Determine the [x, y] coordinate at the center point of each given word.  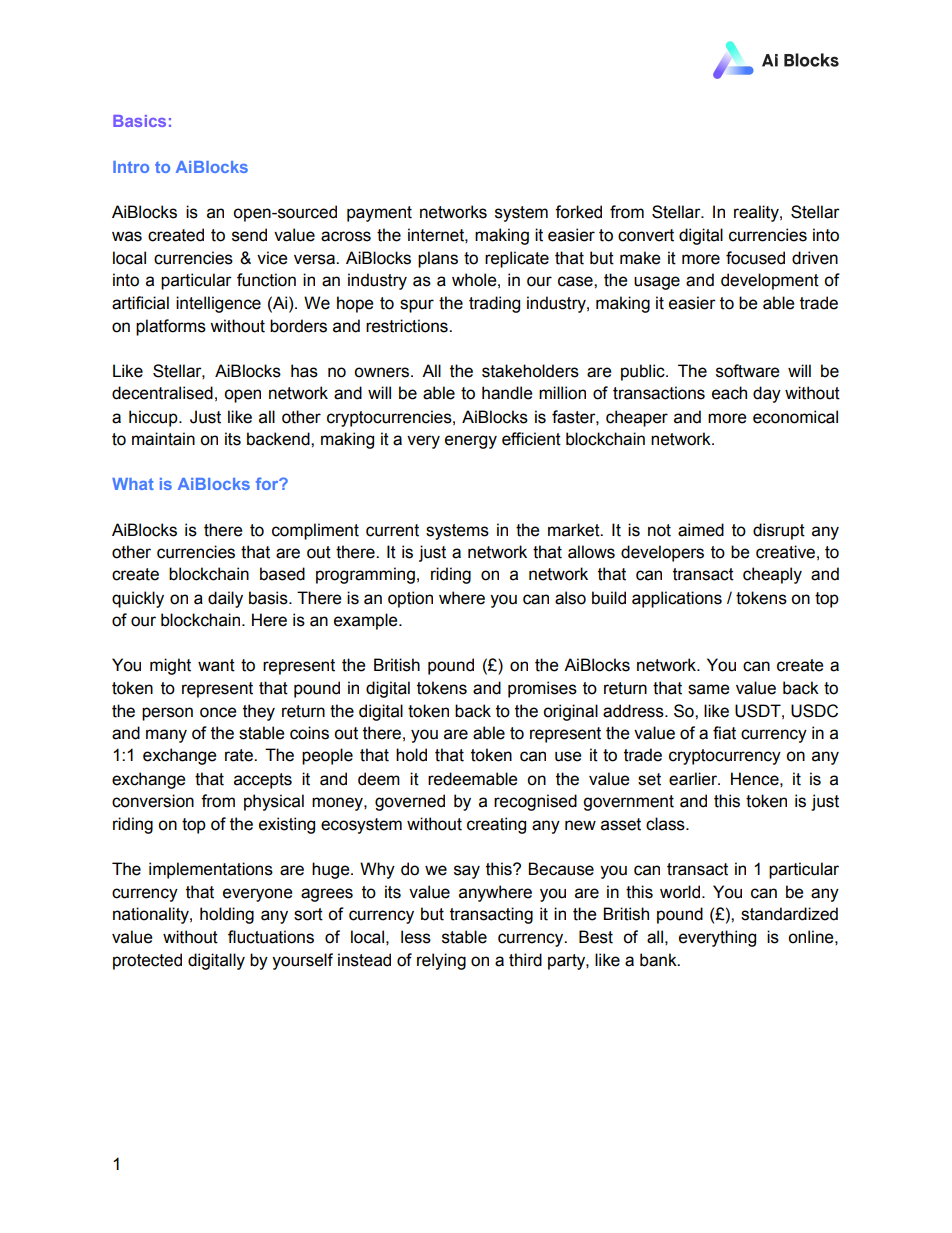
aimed [701, 530]
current [392, 530]
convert [646, 235]
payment [379, 214]
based [282, 574]
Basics [139, 121]
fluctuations [271, 937]
